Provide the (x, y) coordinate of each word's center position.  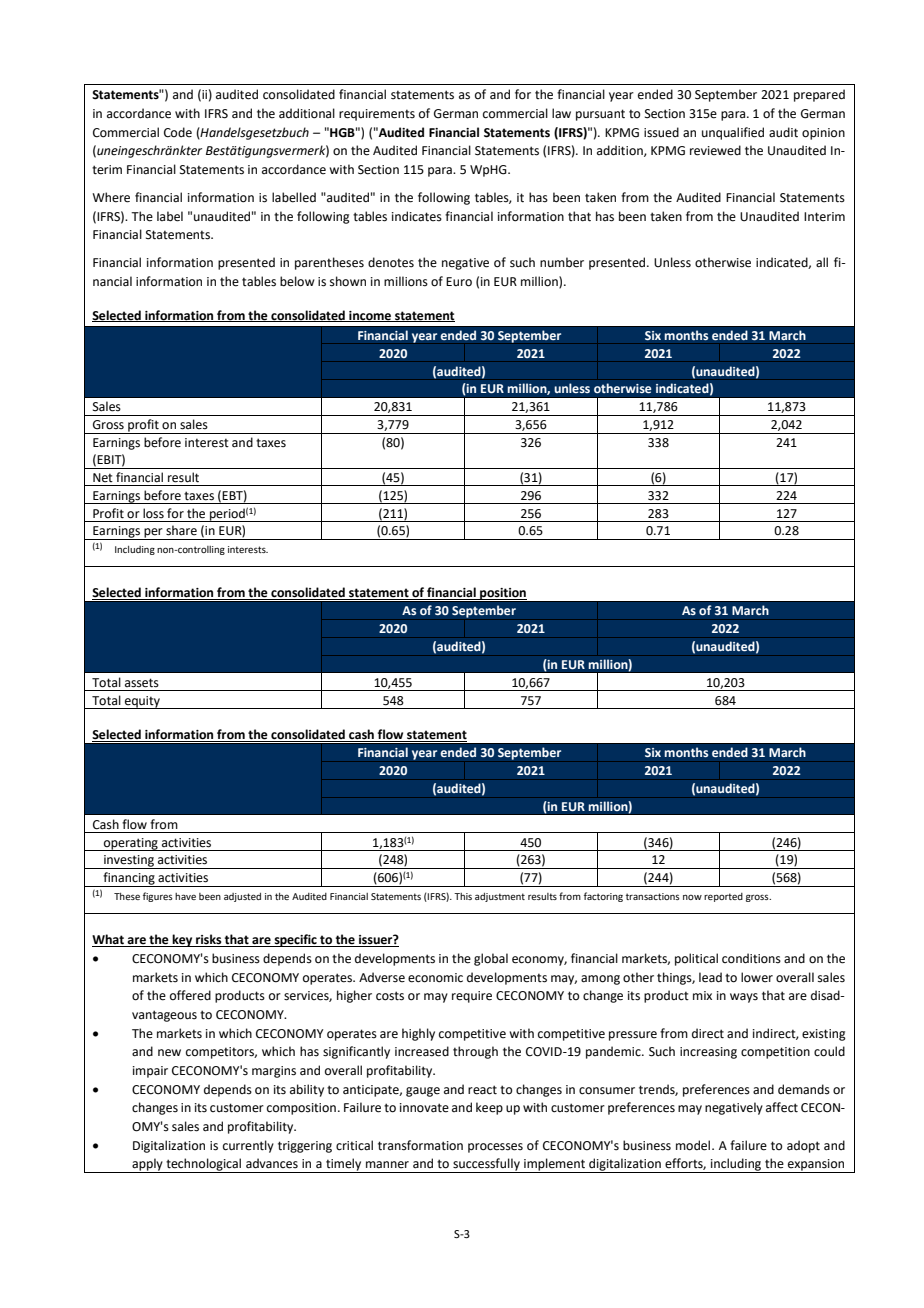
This (463, 896)
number (562, 262)
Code (178, 132)
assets (142, 683)
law (561, 113)
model (694, 1145)
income (370, 316)
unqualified (733, 133)
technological (204, 1165)
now (692, 897)
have (185, 896)
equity (142, 702)
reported (723, 897)
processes (495, 1148)
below (297, 281)
